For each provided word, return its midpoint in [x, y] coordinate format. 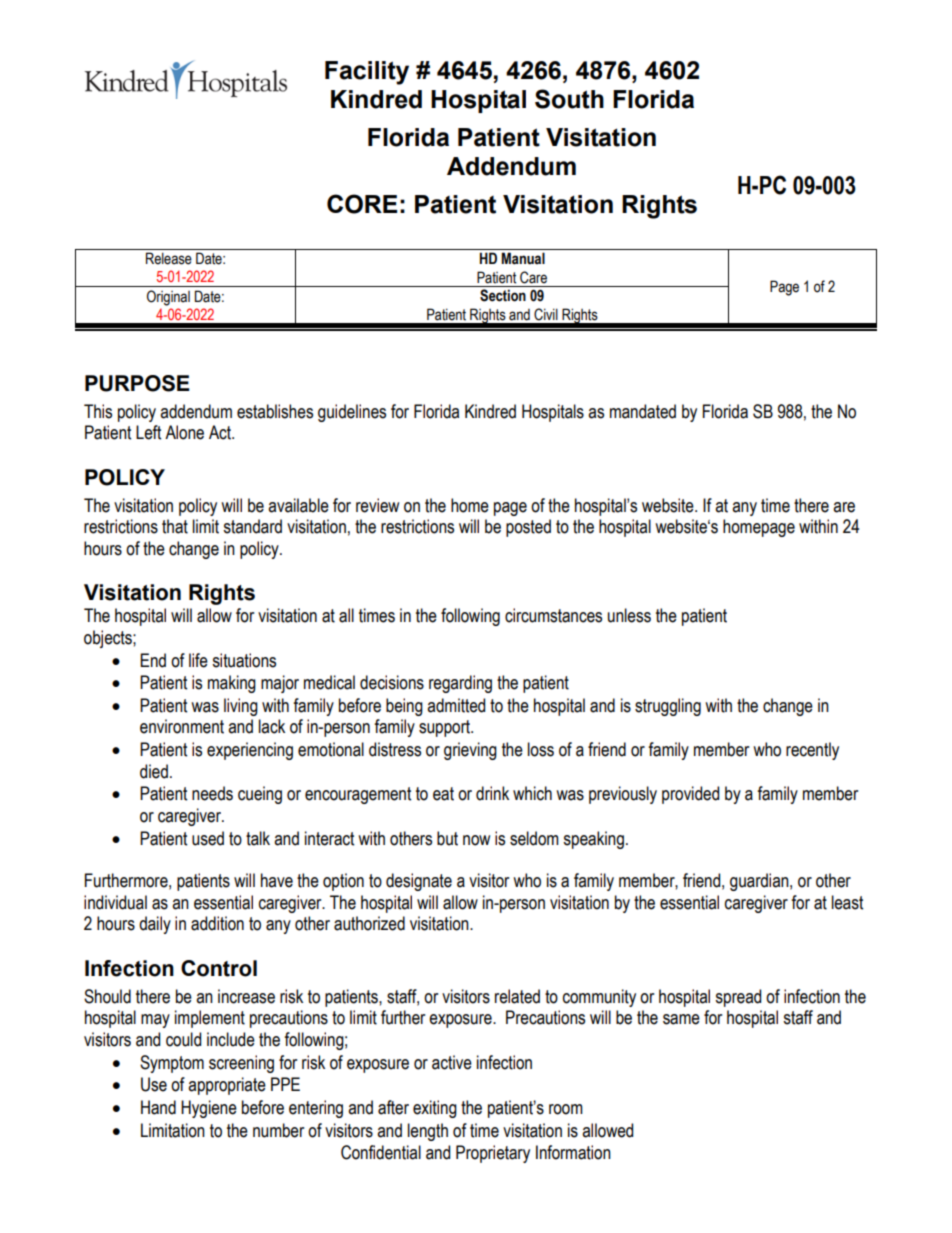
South [569, 99]
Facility [367, 73]
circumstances [553, 615]
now [476, 840]
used [208, 838]
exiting [435, 1109]
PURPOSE [137, 383]
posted [528, 528]
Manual [523, 258]
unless [629, 615]
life [198, 660]
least [847, 902]
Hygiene [209, 1109]
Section [503, 295]
